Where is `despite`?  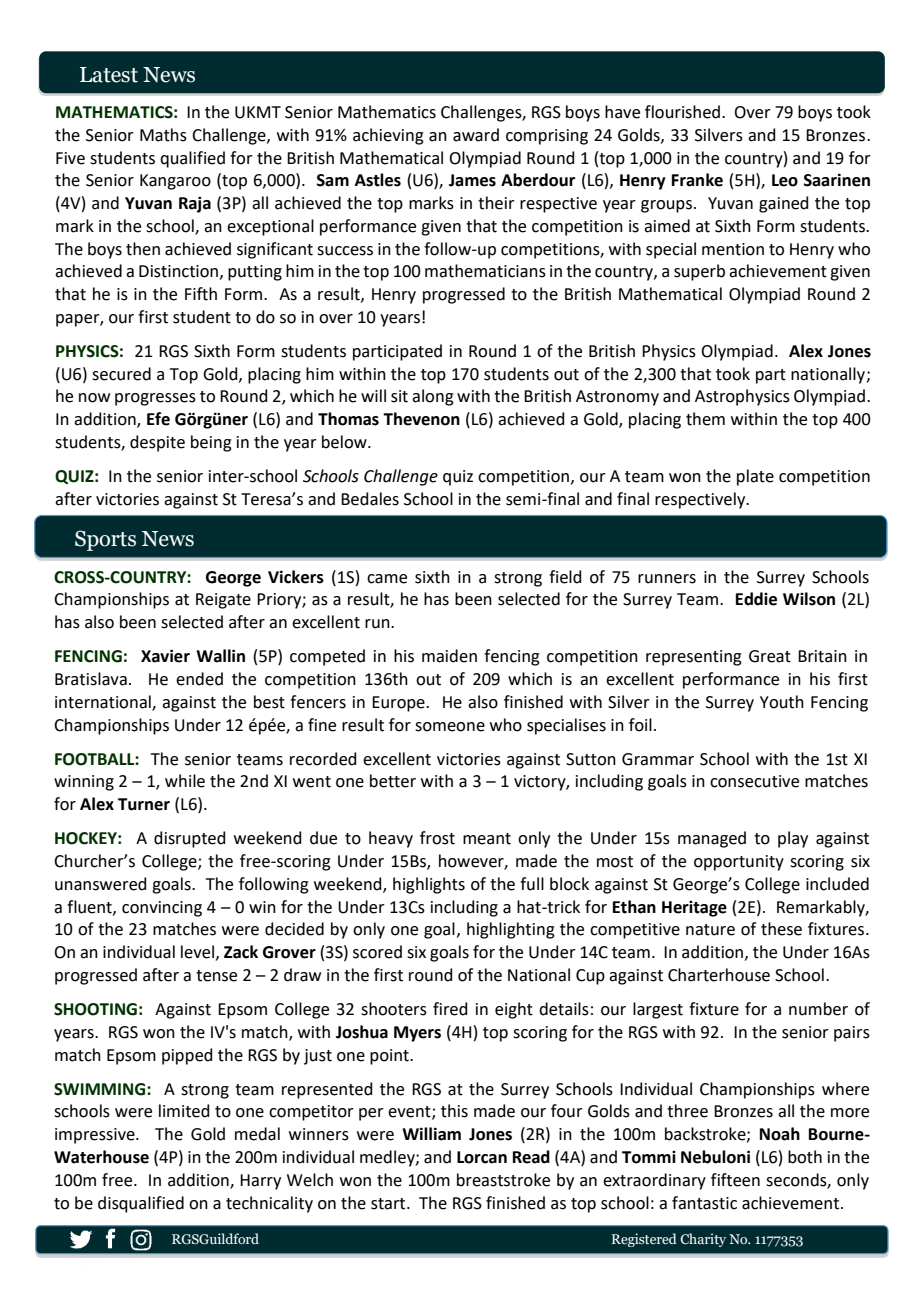 despite is located at coordinates (157, 443).
